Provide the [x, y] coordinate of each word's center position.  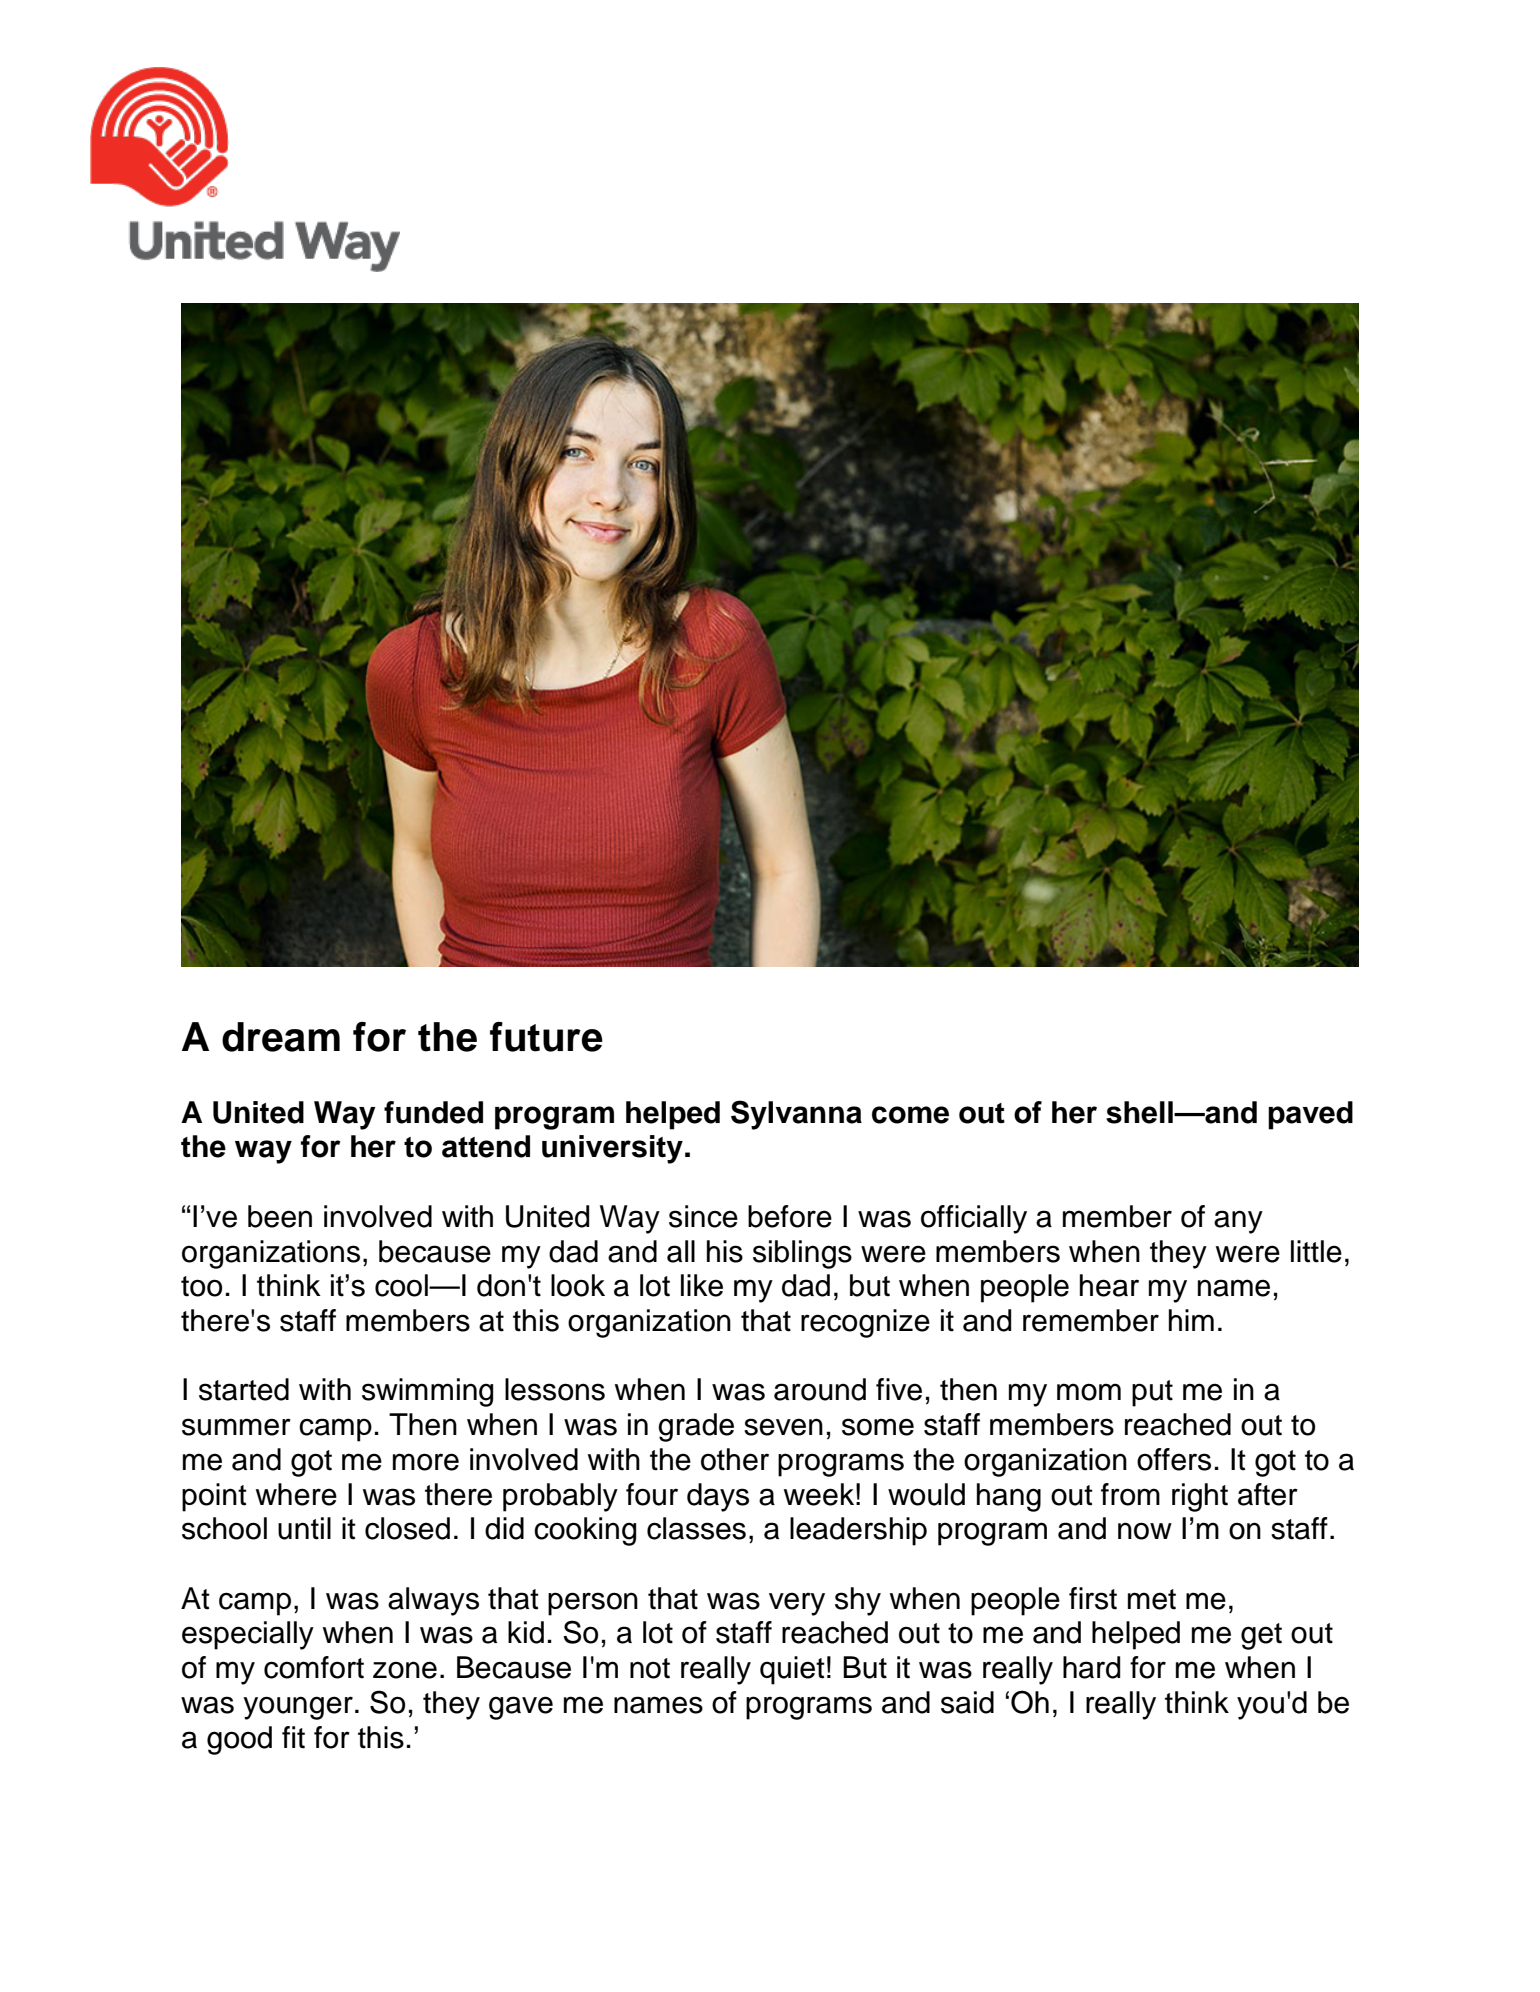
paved [1310, 1115]
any [1238, 1222]
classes [696, 1528]
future [546, 1037]
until [304, 1528]
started [244, 1389]
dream [281, 1037]
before [790, 1216]
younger [298, 1708]
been [280, 1216]
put [1152, 1393]
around [820, 1389]
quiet [792, 1670]
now [1145, 1531]
